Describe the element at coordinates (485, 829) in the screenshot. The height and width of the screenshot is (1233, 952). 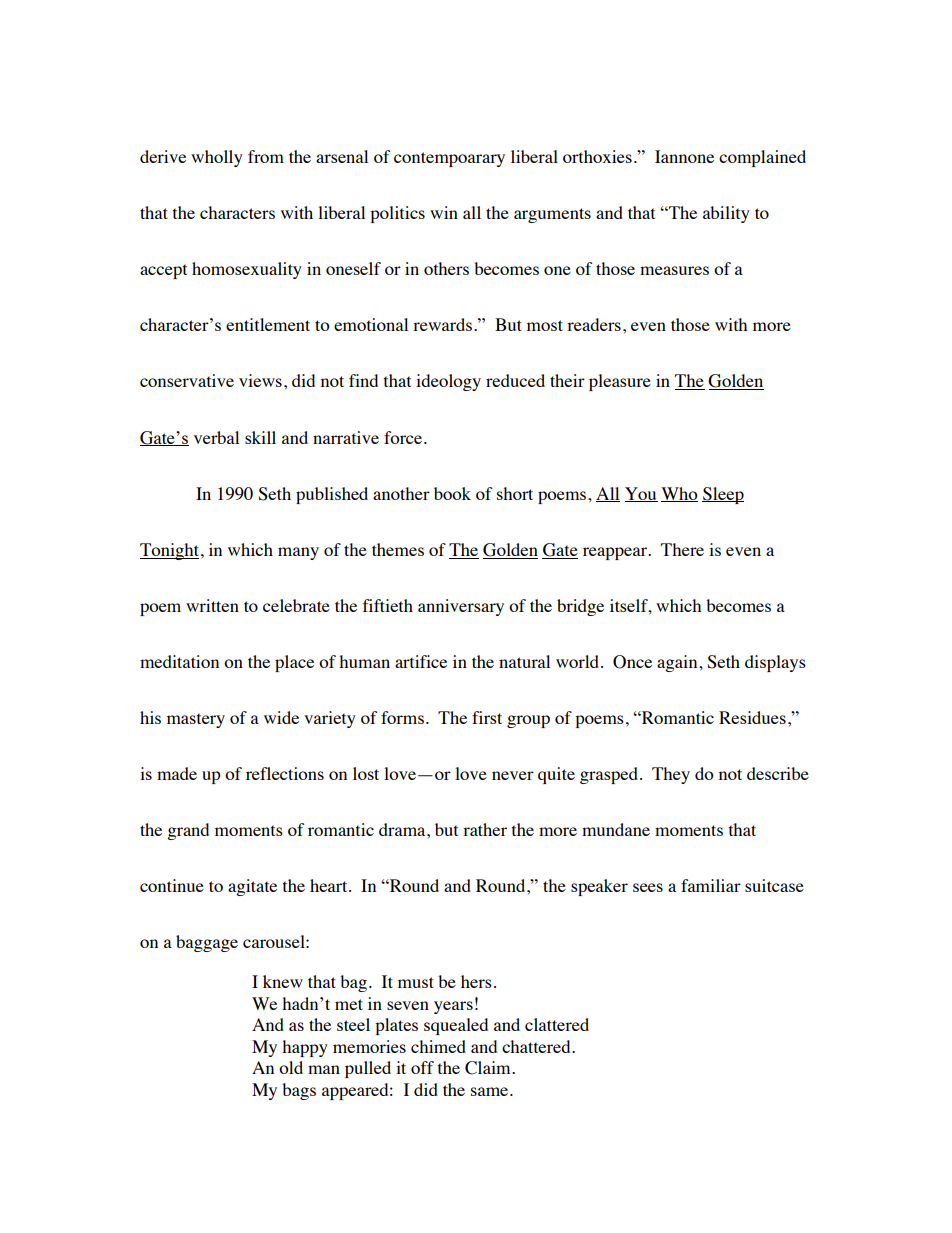
I see `rather` at that location.
